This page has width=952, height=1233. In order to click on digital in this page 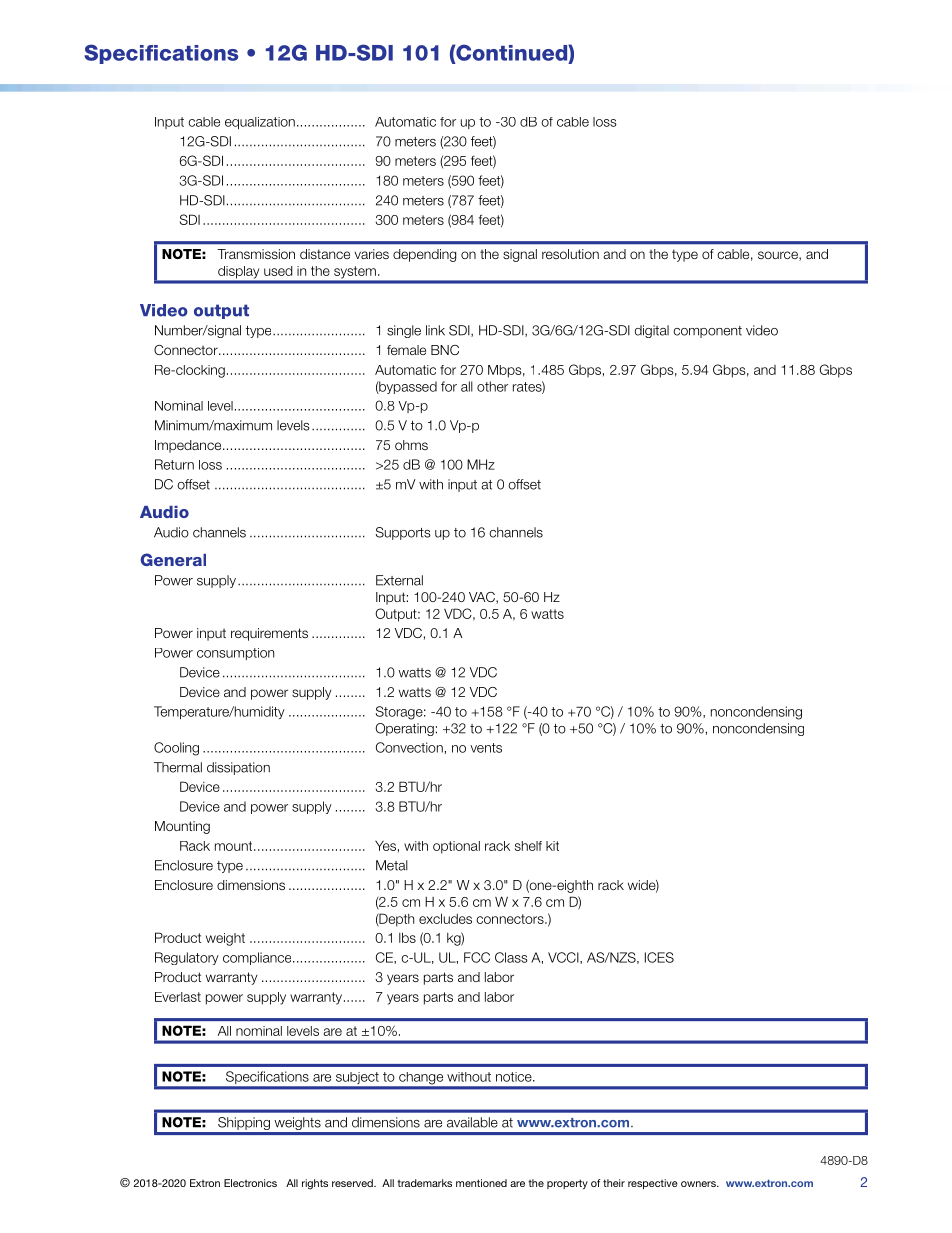, I will do `click(652, 331)`.
